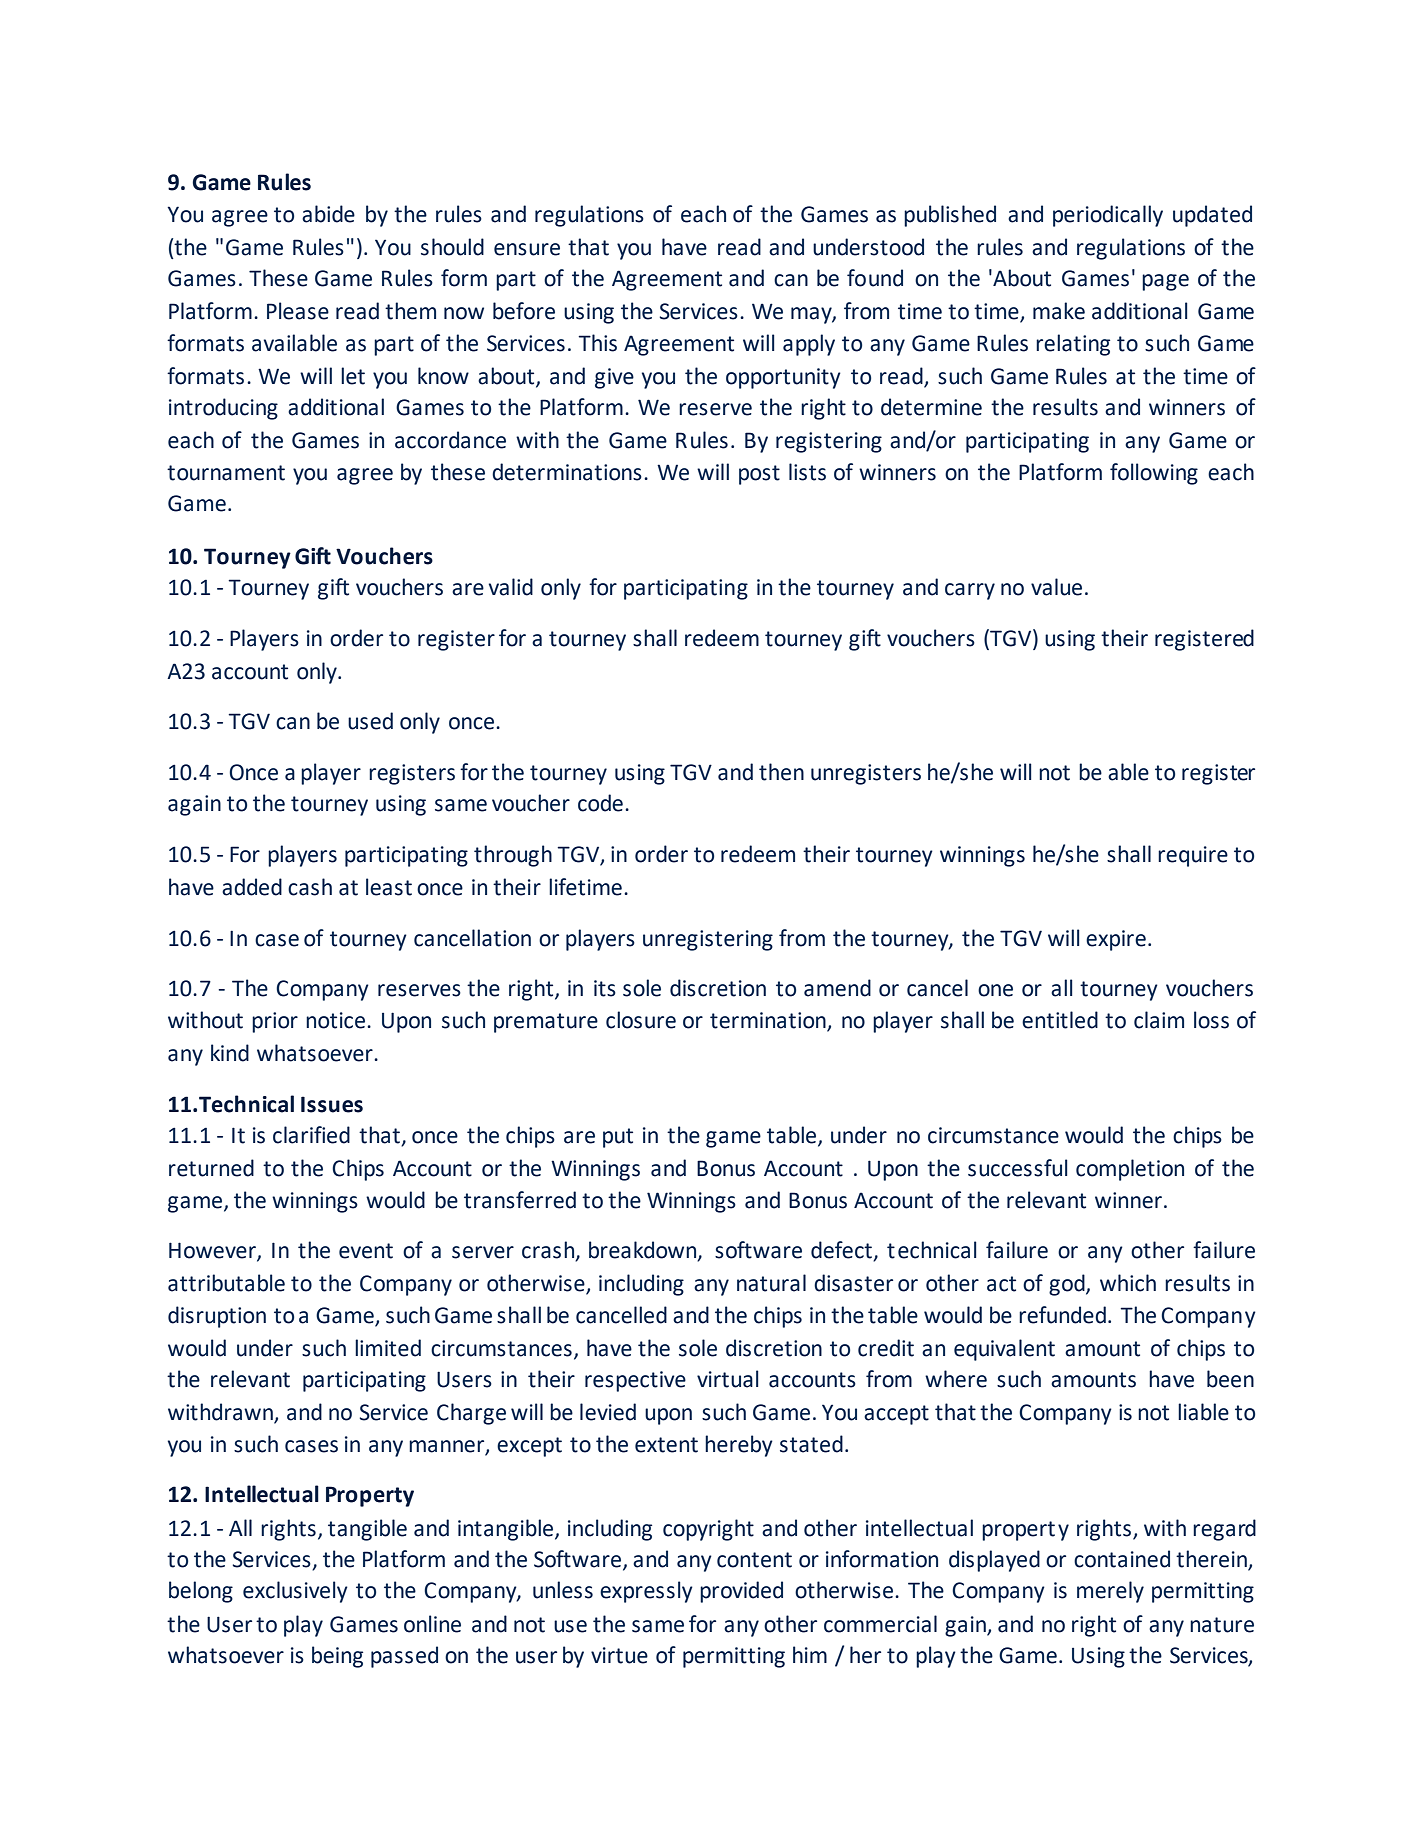 Image resolution: width=1423 pixels, height=1841 pixels. I want to click on periodically, so click(1108, 216).
